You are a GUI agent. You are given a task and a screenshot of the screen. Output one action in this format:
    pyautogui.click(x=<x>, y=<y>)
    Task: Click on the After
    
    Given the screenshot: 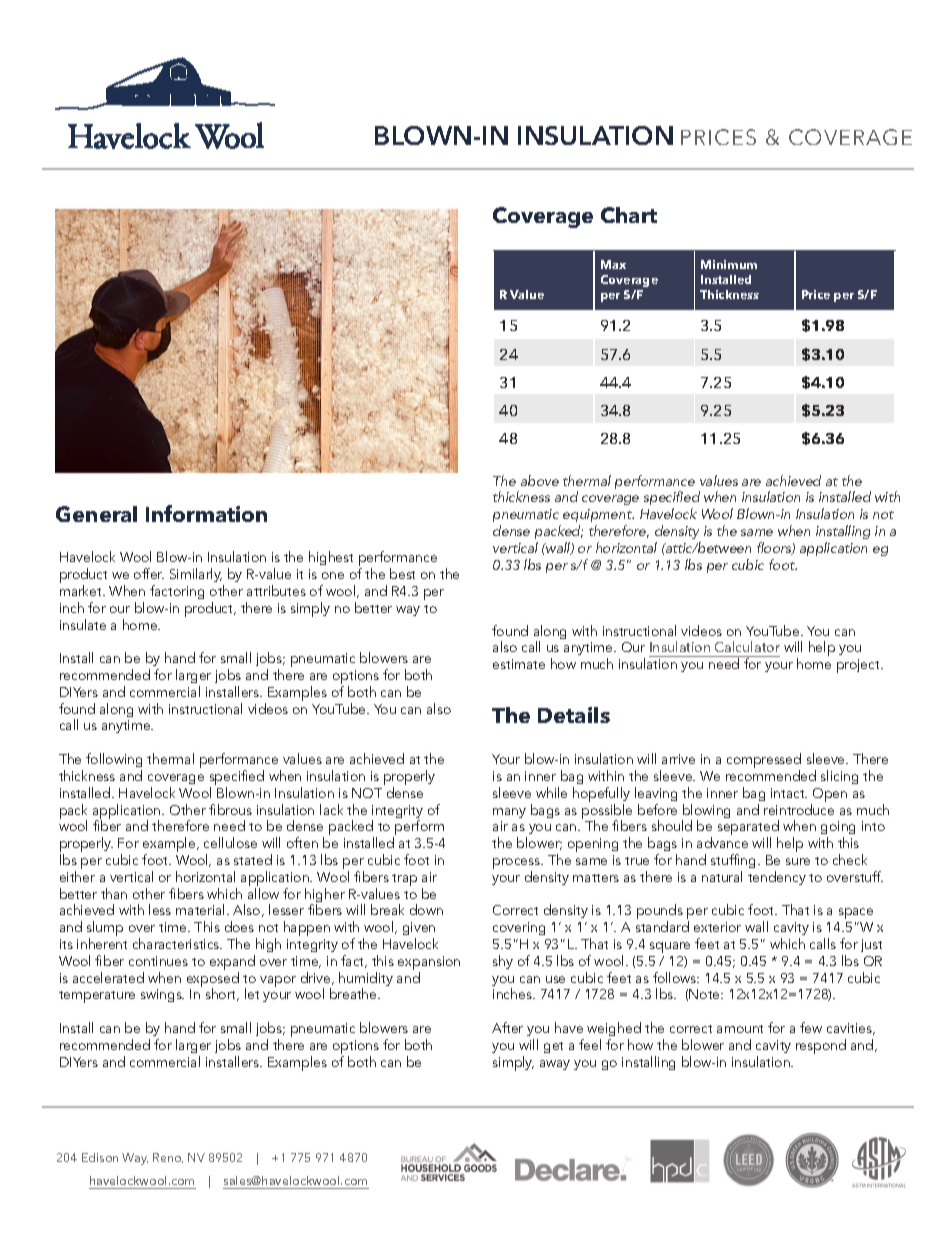 What is the action you would take?
    pyautogui.click(x=507, y=1027)
